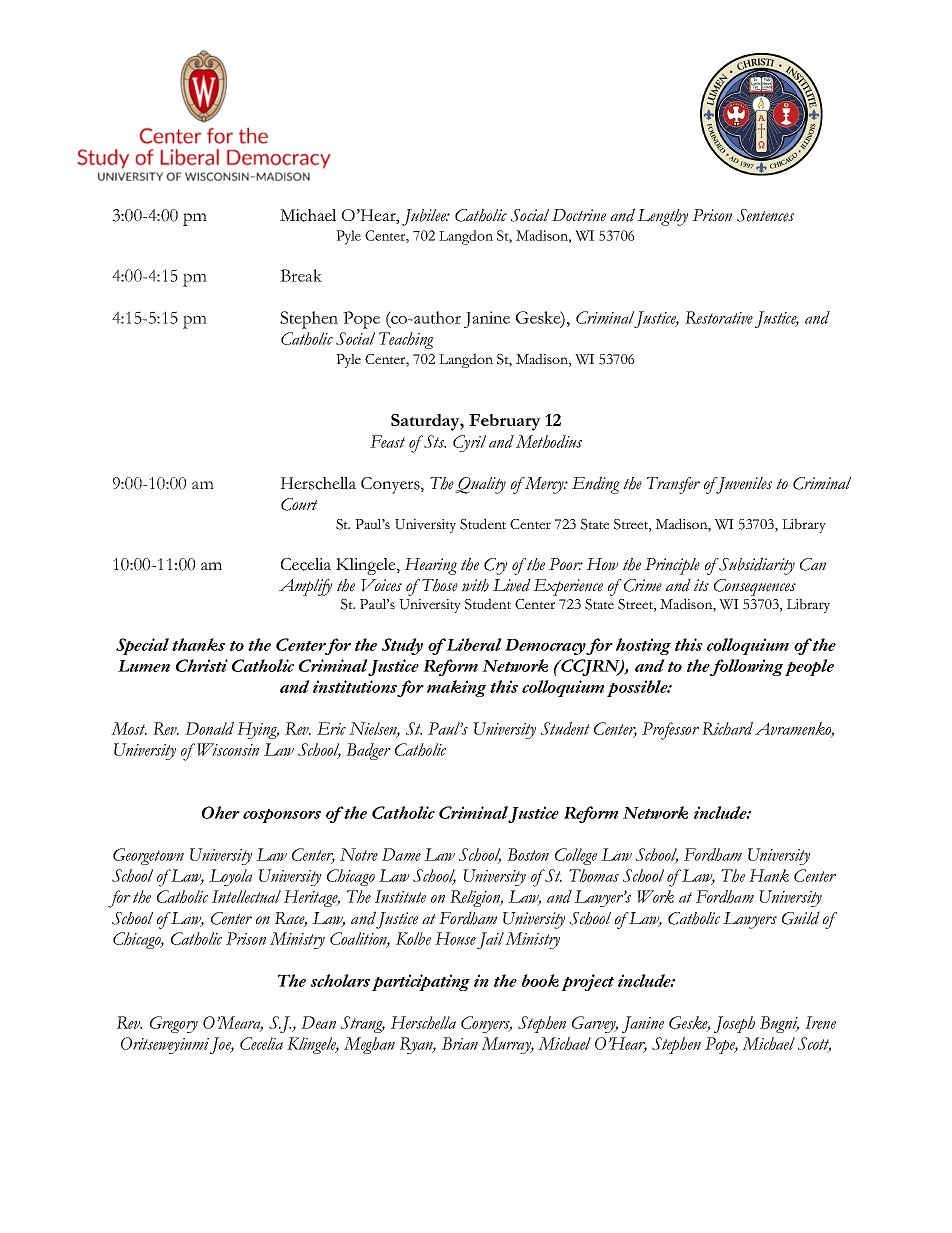 This document has height=1233, width=952. I want to click on Brian, so click(460, 1043).
